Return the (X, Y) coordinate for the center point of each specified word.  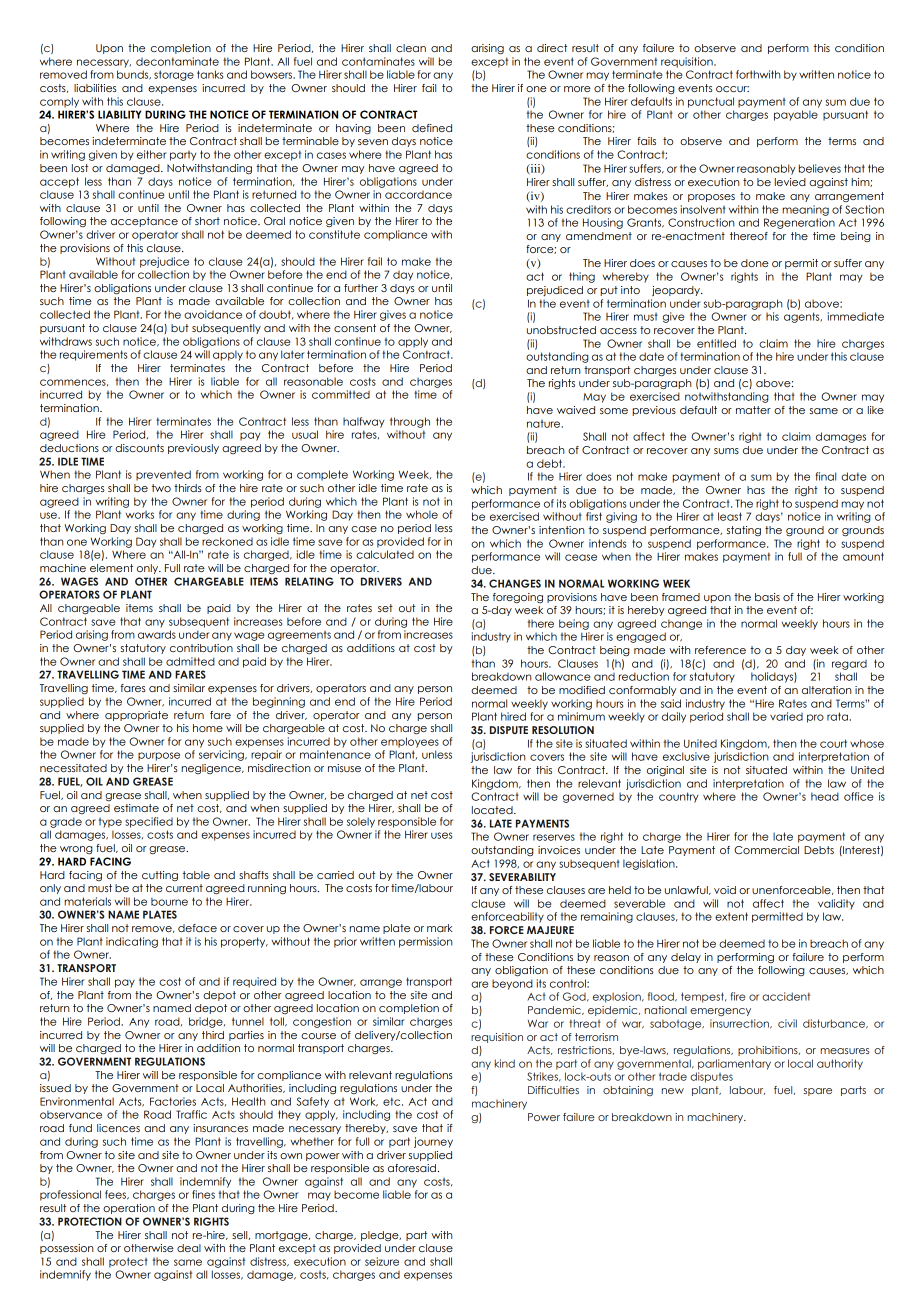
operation (129, 1209)
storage (174, 75)
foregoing (518, 598)
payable (796, 115)
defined (432, 128)
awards (157, 634)
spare (818, 1092)
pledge (381, 1236)
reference (720, 650)
